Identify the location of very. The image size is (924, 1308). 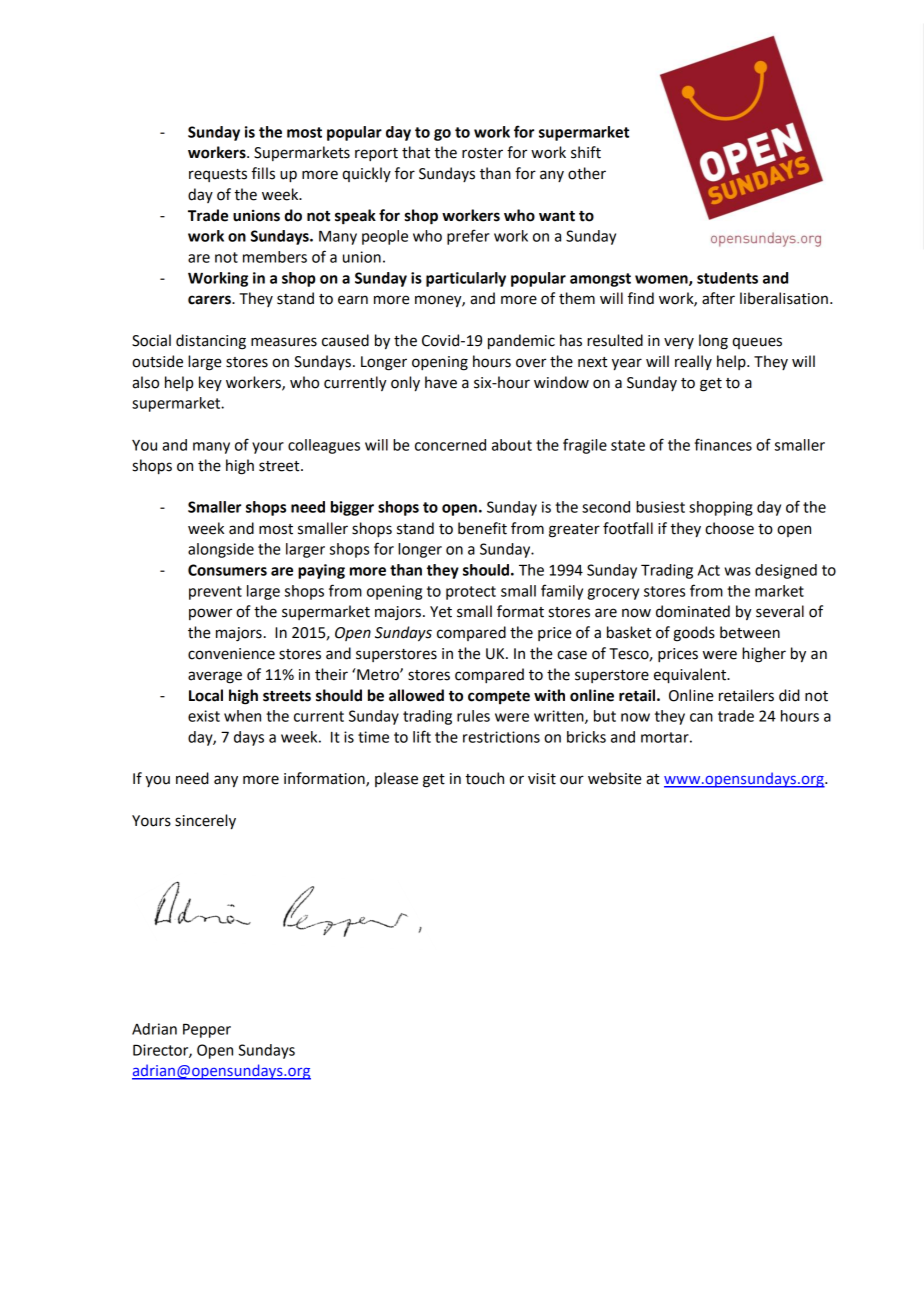
(679, 343).
